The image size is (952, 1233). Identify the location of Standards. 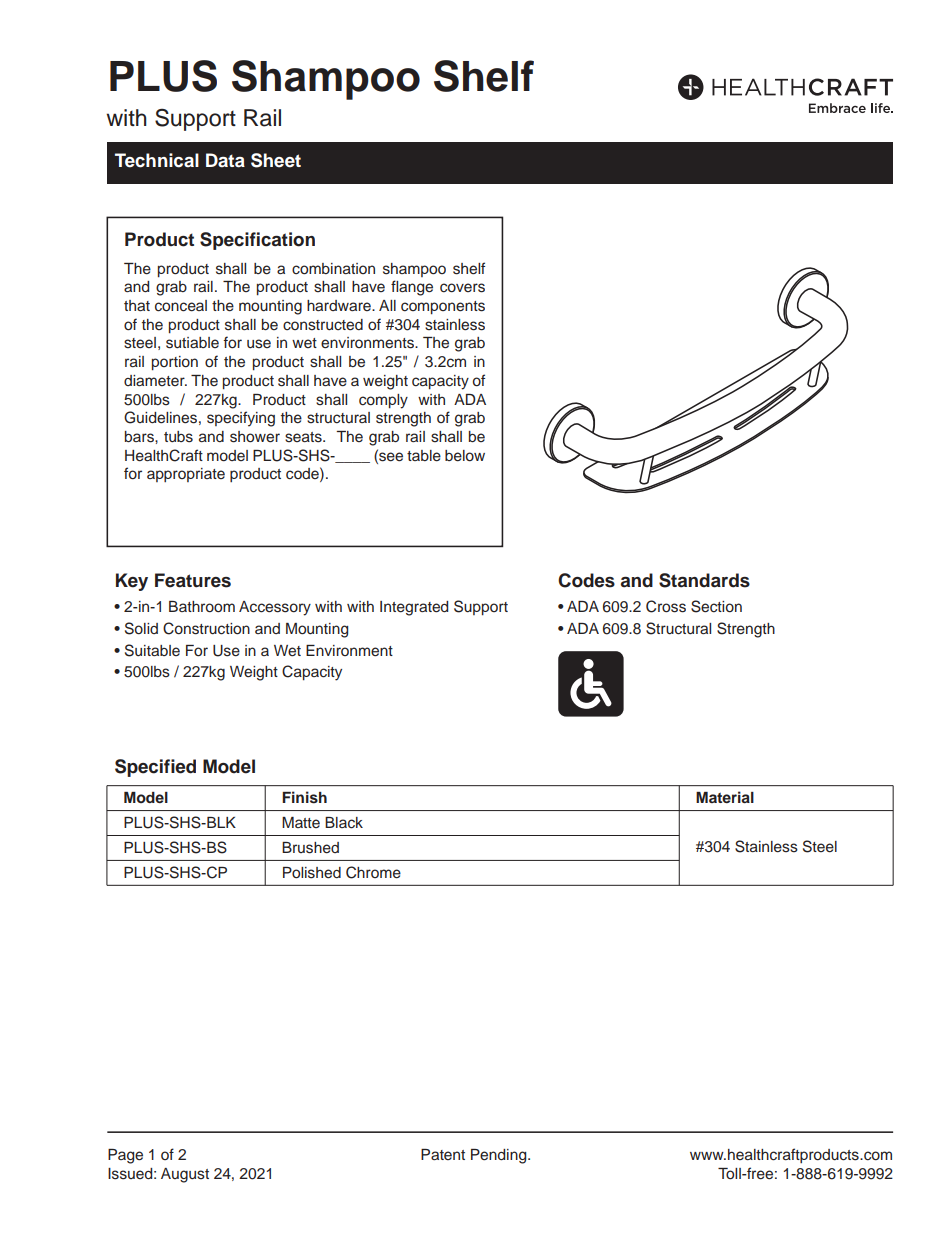
(704, 580).
